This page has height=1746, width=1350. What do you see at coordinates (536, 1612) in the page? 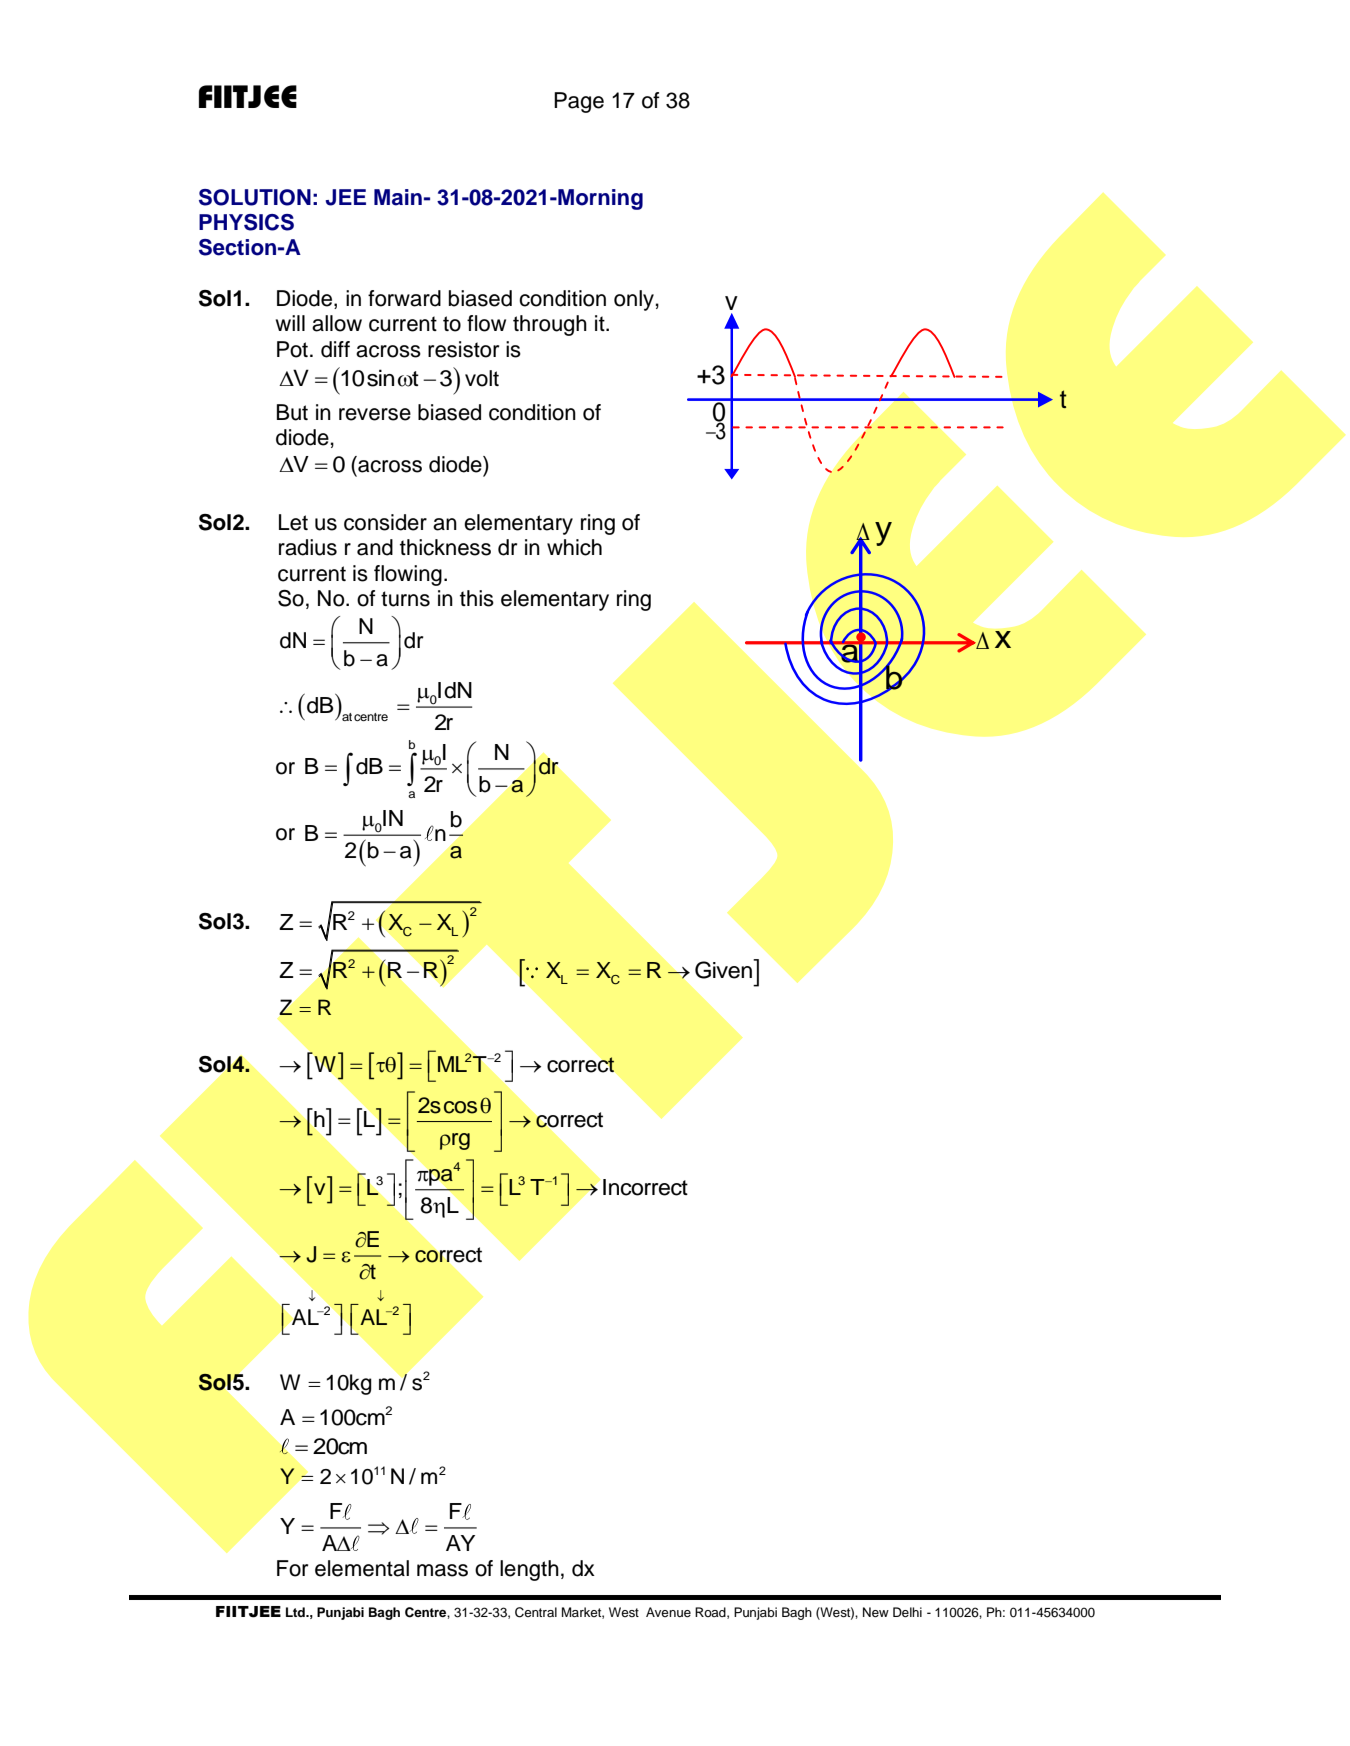
I see `Central` at bounding box center [536, 1612].
